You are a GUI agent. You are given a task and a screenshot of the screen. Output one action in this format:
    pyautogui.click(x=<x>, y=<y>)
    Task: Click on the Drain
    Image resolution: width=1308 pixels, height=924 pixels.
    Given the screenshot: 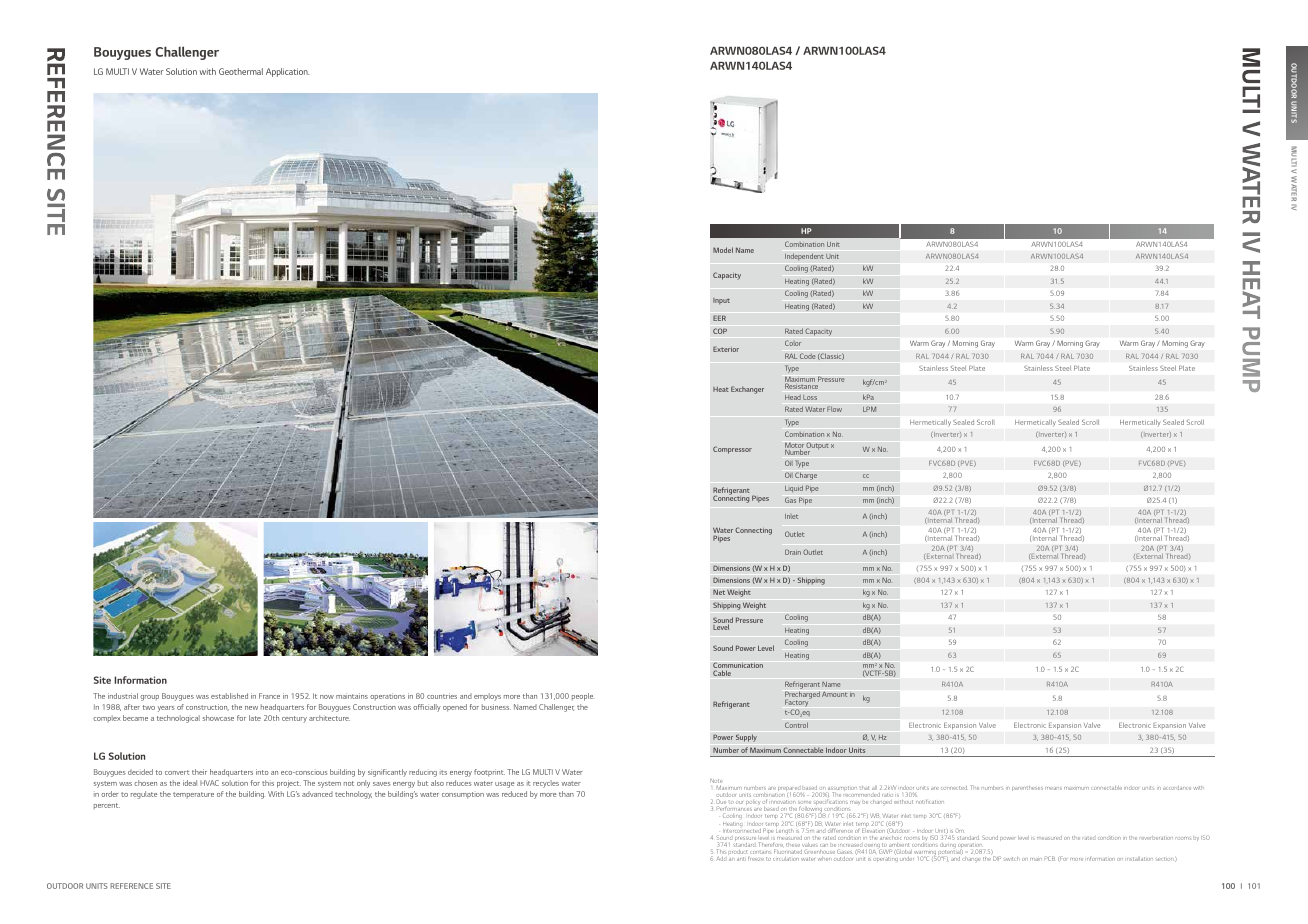 What is the action you would take?
    pyautogui.click(x=793, y=552)
